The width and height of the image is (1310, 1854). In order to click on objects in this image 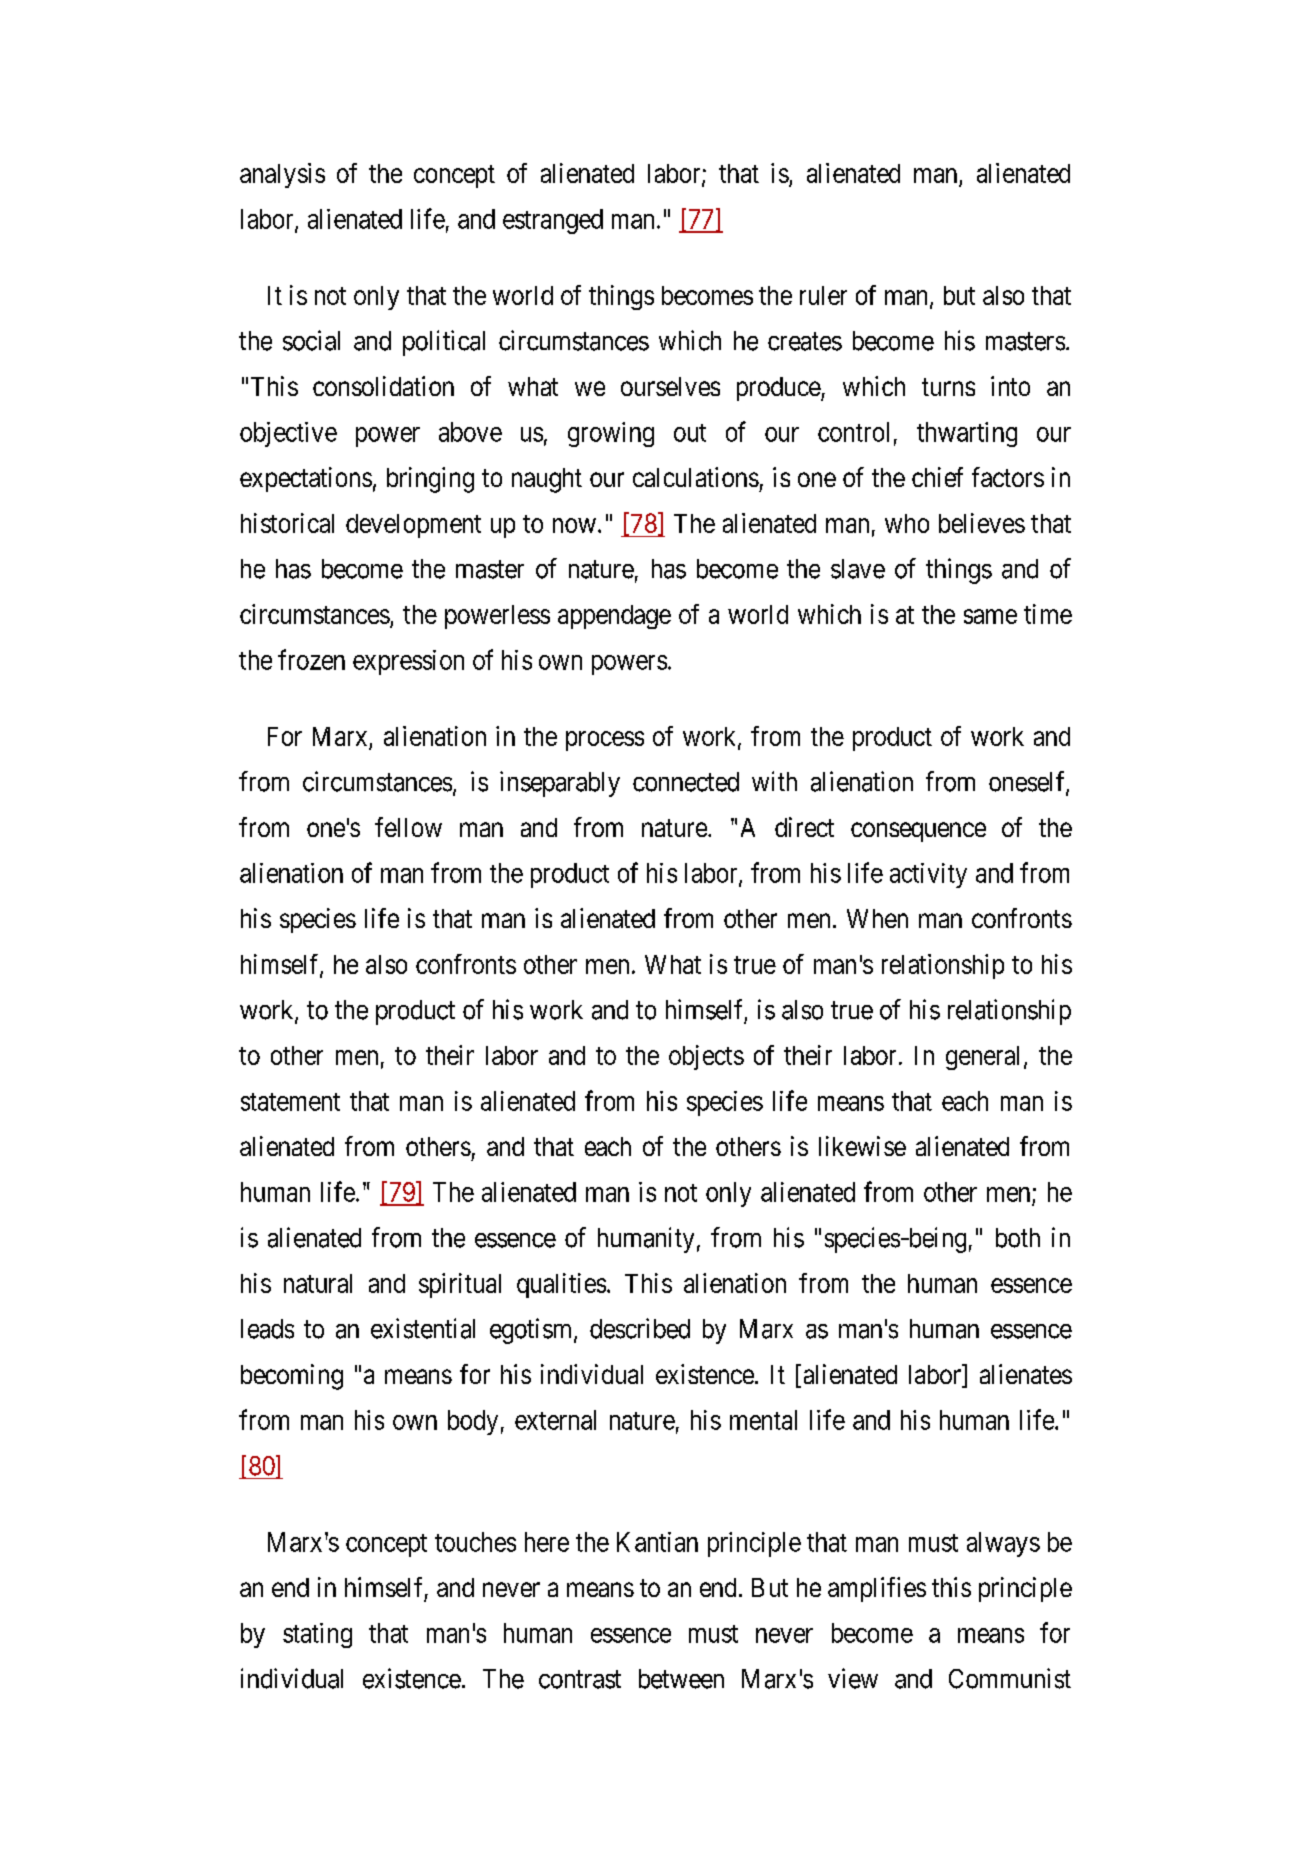, I will do `click(706, 1057)`.
